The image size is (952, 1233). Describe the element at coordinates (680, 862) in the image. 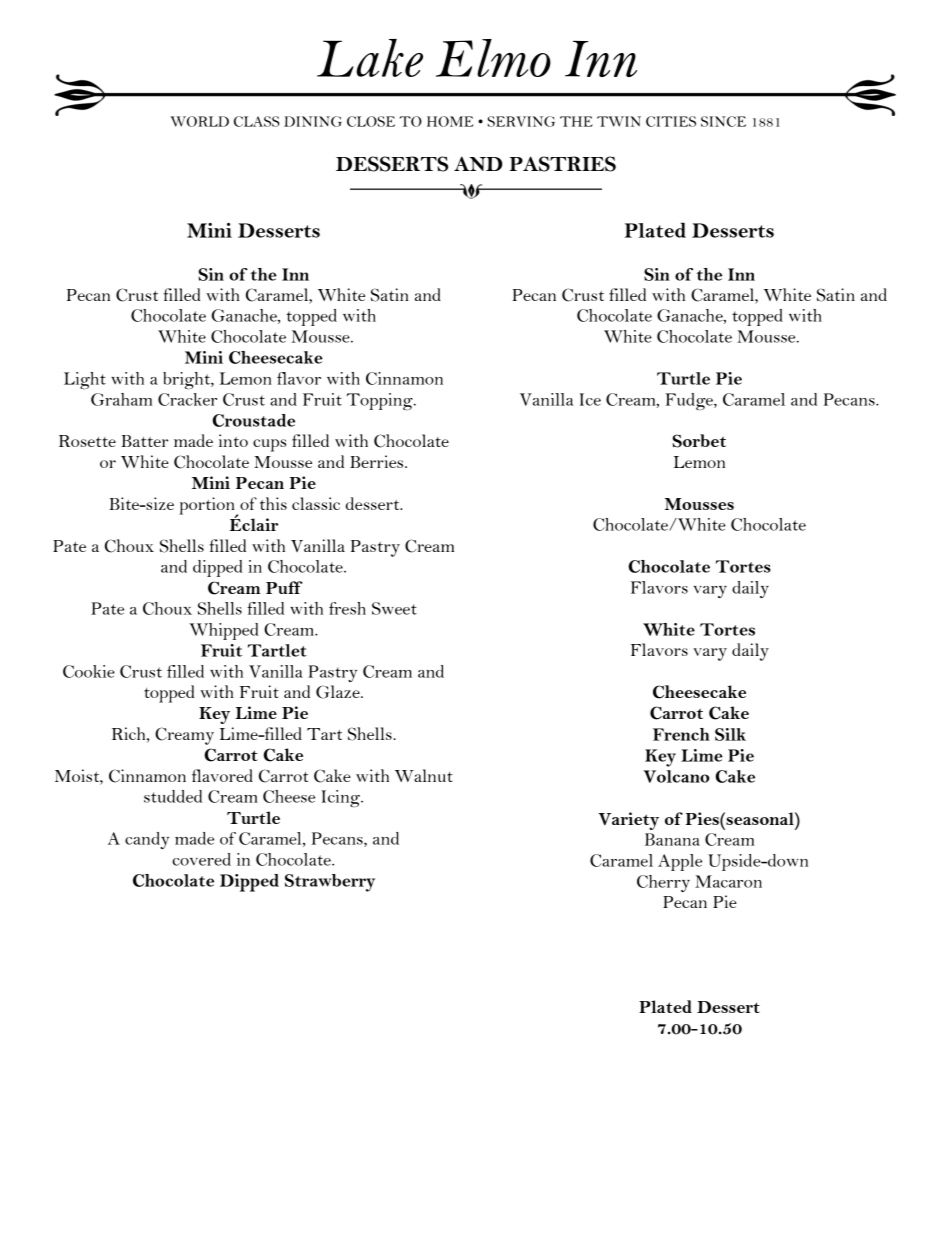

I see `Apple` at that location.
